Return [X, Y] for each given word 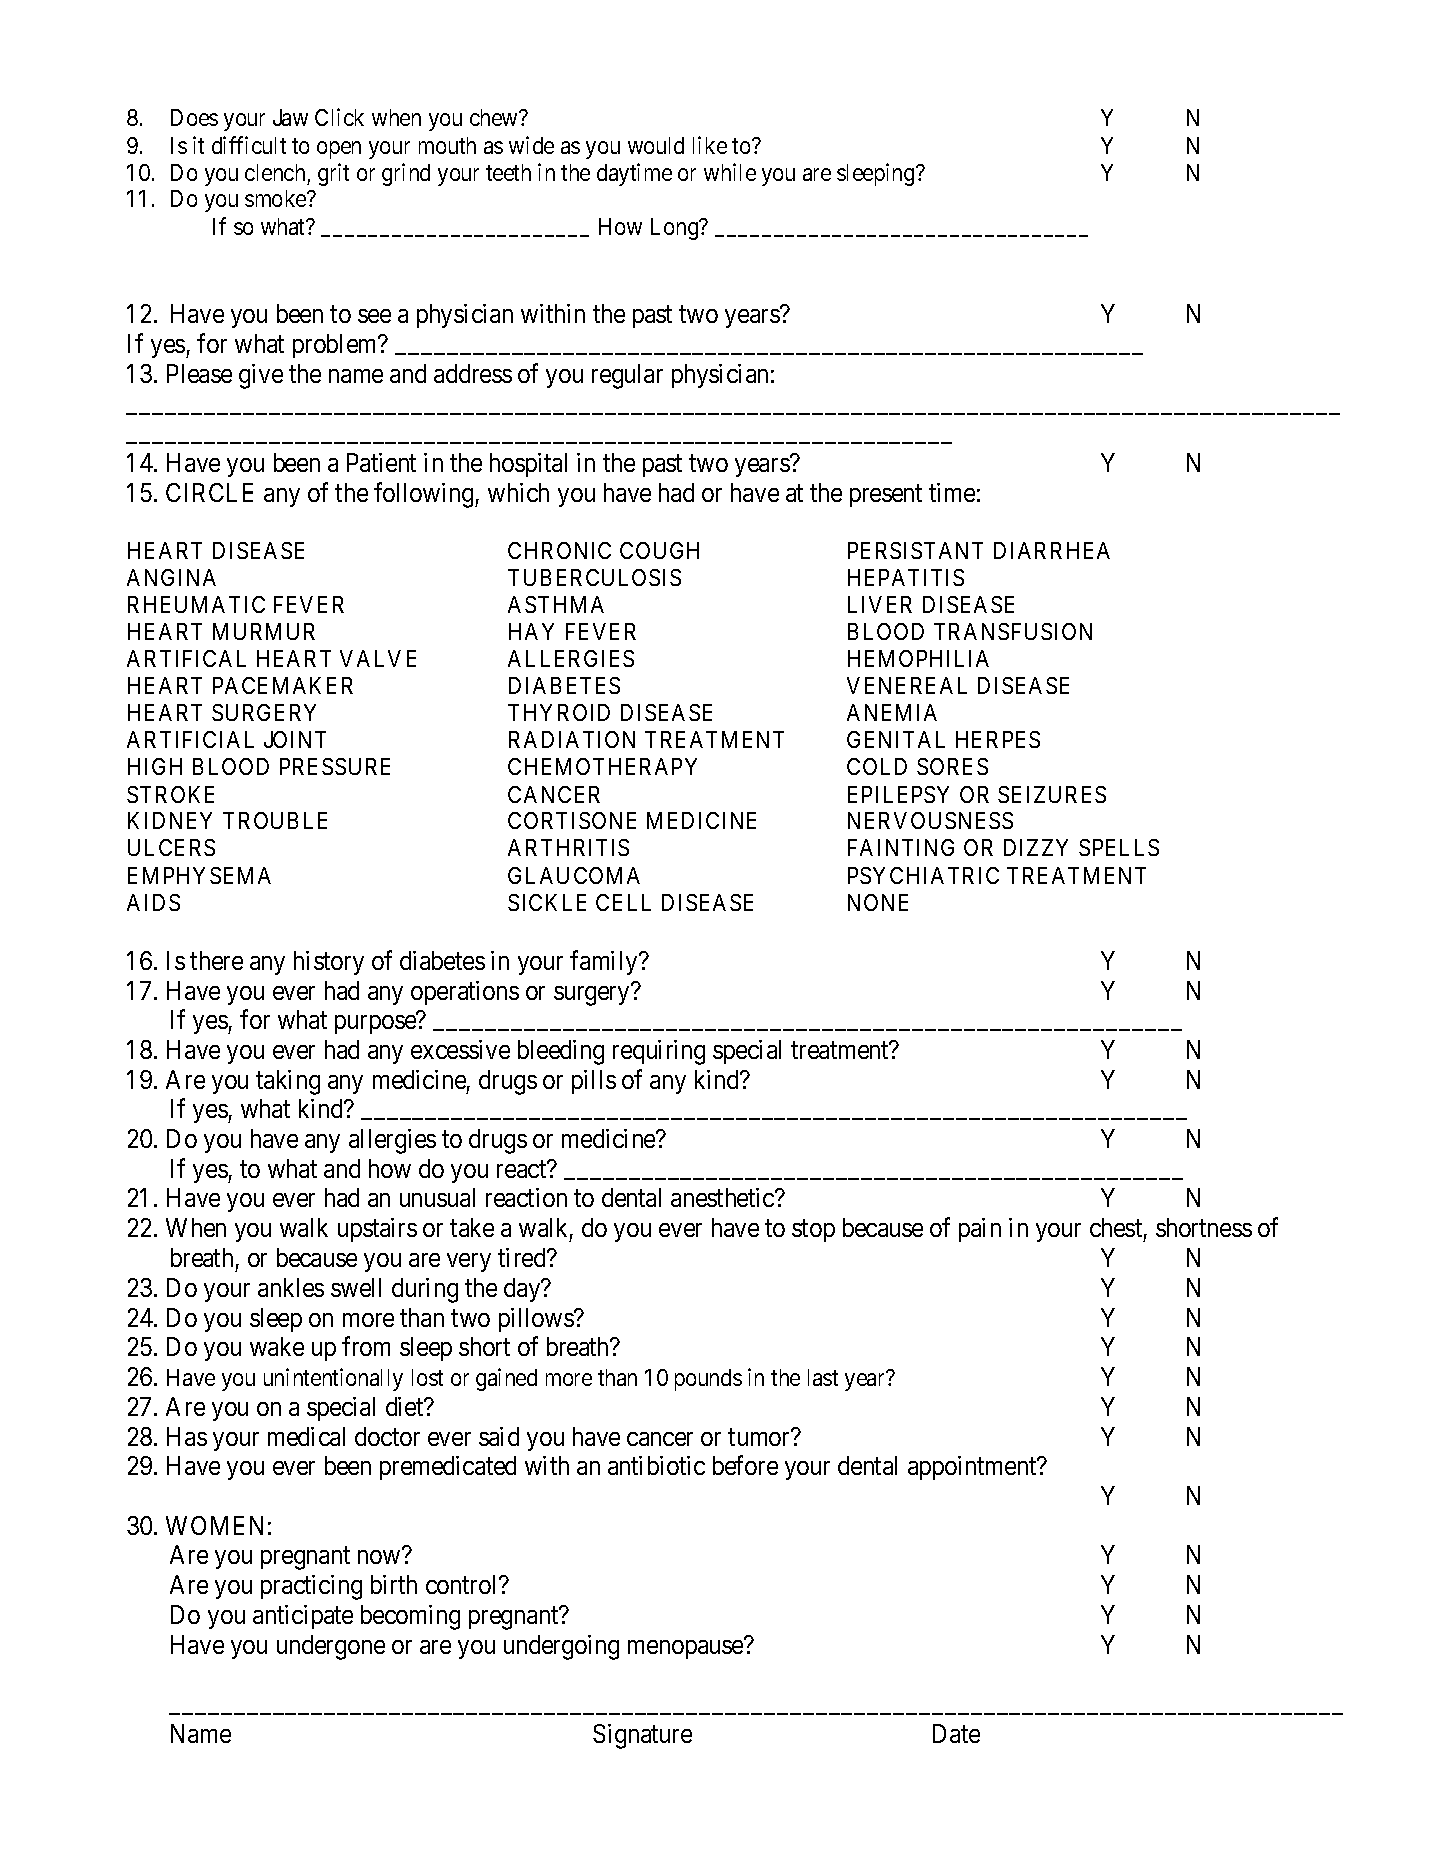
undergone [331, 1647]
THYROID [559, 712]
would [656, 145]
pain [980, 1230]
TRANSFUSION [1013, 631]
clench [275, 172]
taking [288, 1082]
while [730, 172]
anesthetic [723, 1197]
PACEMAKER [283, 685]
